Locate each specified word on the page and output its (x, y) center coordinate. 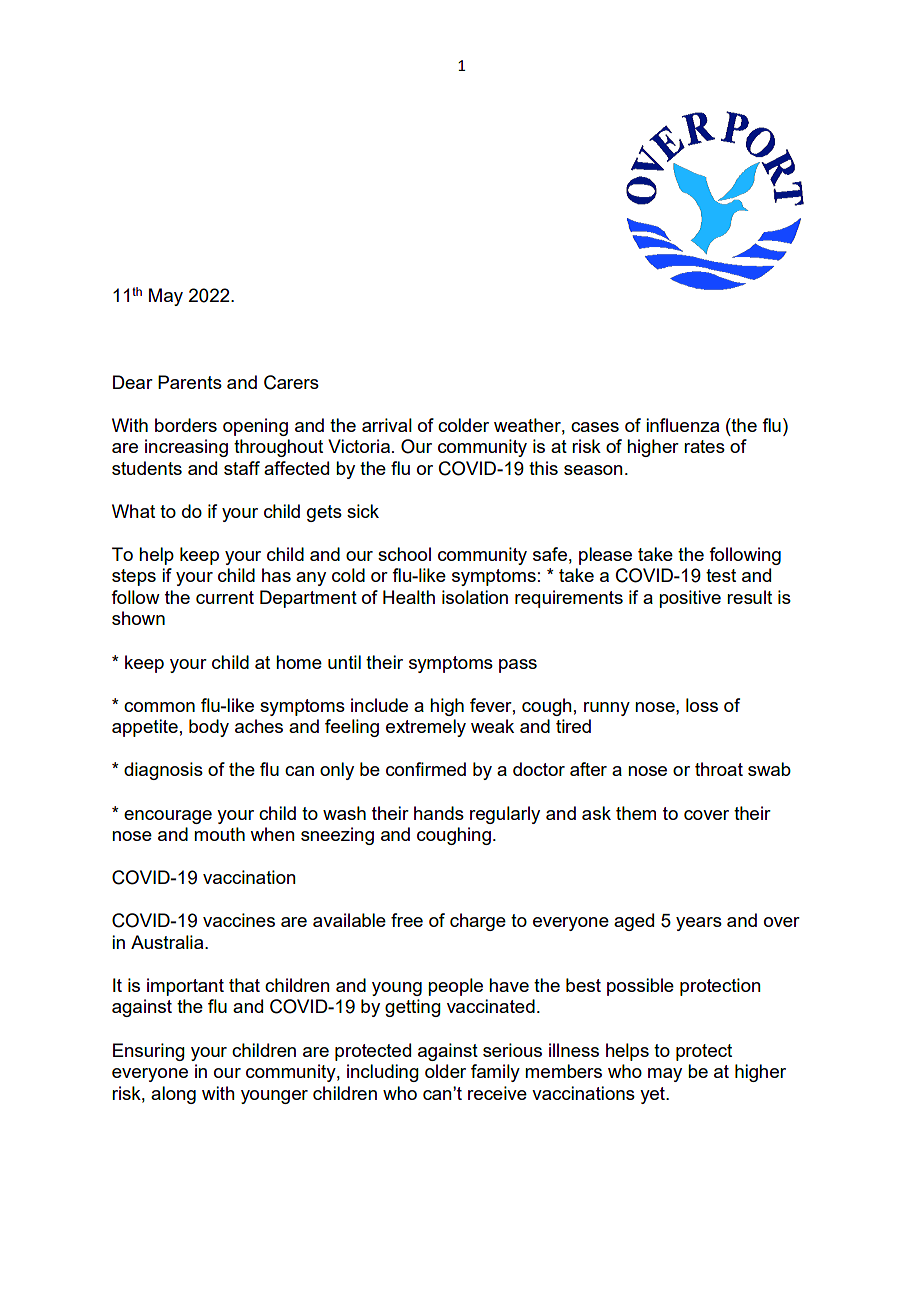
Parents (190, 382)
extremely (426, 728)
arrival (387, 425)
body (209, 728)
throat (719, 769)
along (173, 1095)
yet (653, 1095)
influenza (682, 425)
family (495, 1073)
